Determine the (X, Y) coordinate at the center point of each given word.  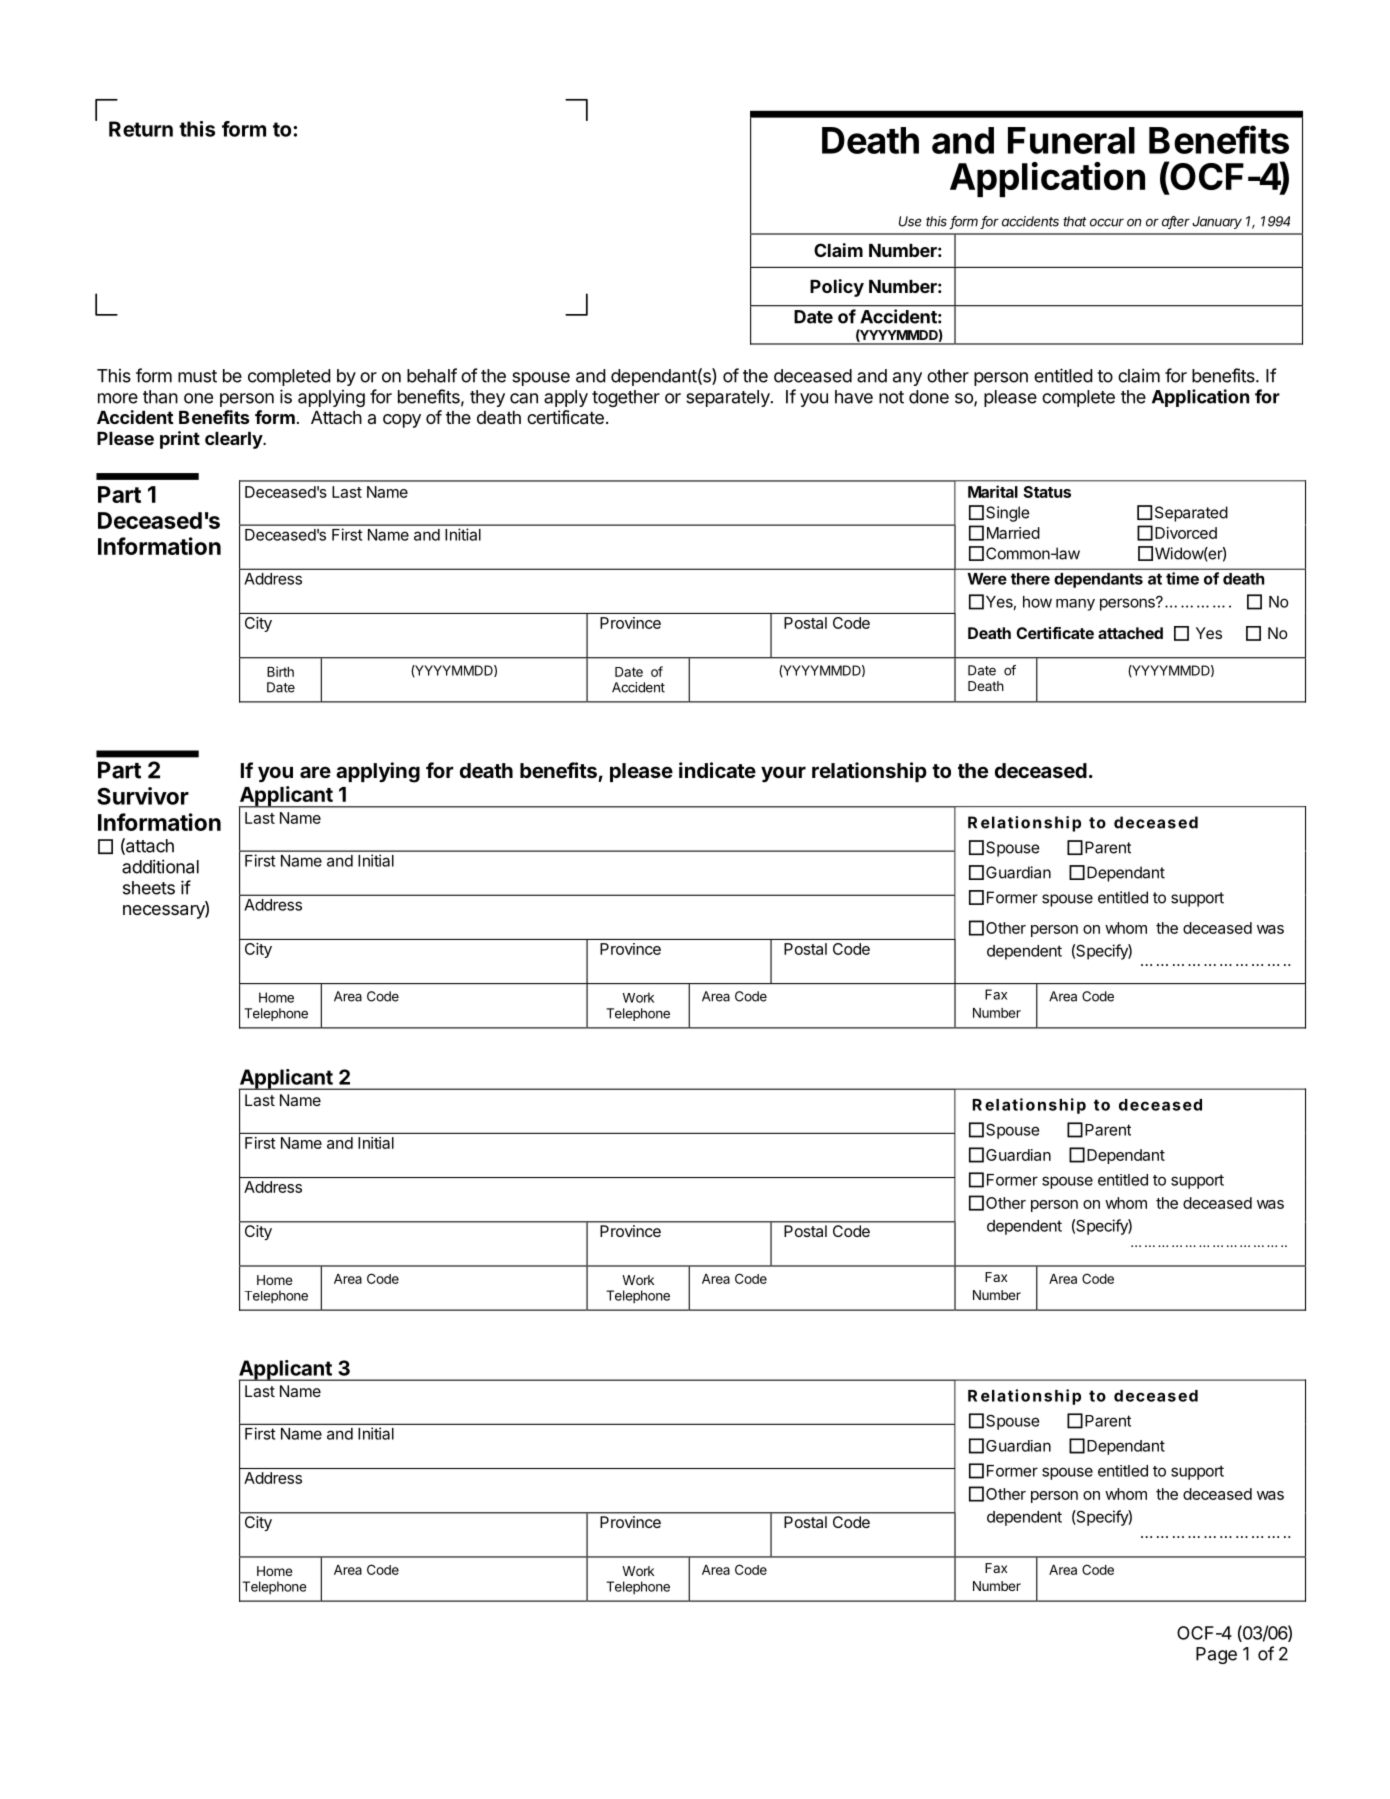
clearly (234, 440)
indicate (717, 770)
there (1030, 579)
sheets (149, 888)
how (1037, 602)
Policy (837, 288)
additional (160, 866)
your (783, 774)
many (1075, 605)
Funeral (1071, 140)
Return (141, 129)
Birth (280, 671)
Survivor (143, 796)
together (626, 398)
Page (1216, 1655)
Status (1047, 492)
